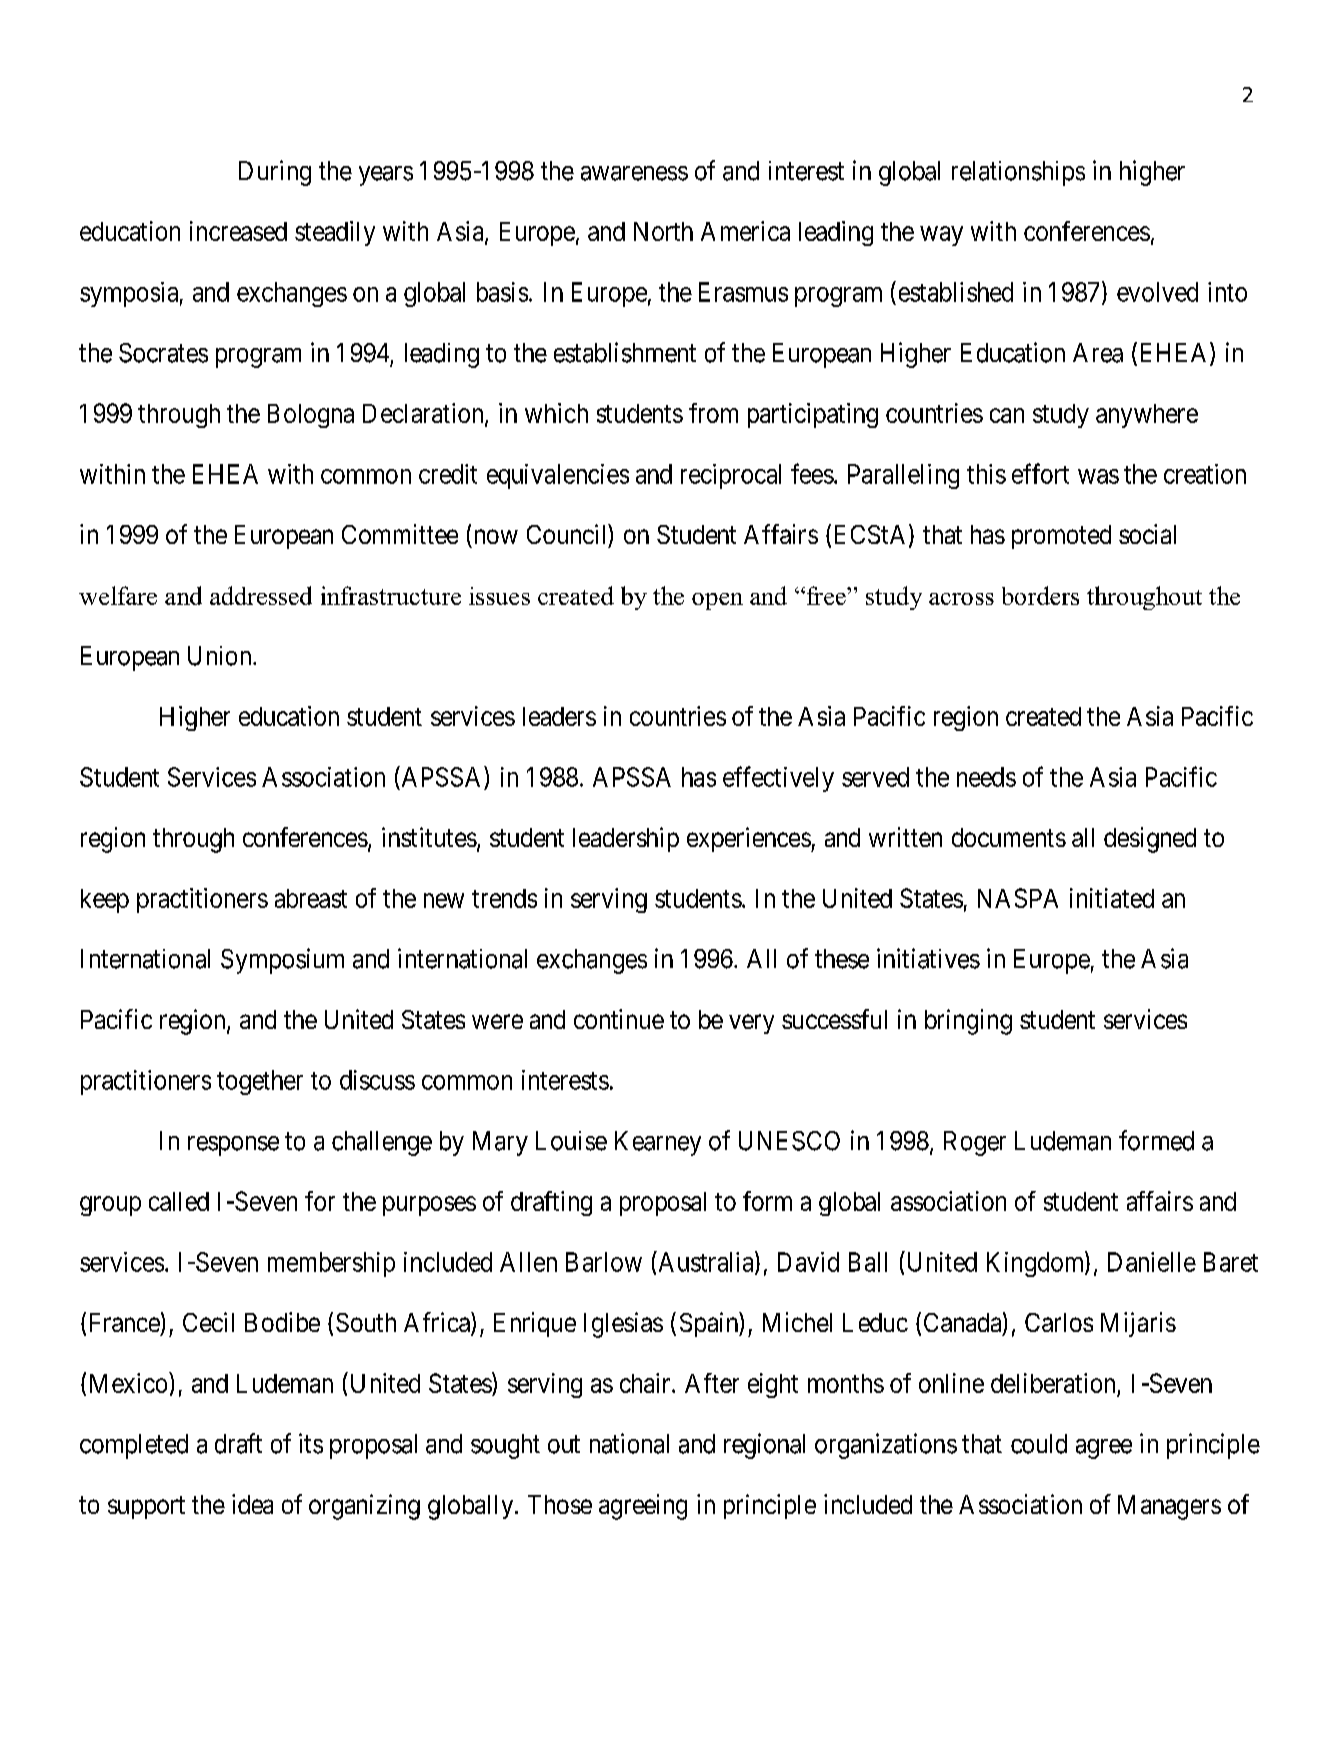  Describe the element at coordinates (260, 1082) in the image. I see `together` at that location.
